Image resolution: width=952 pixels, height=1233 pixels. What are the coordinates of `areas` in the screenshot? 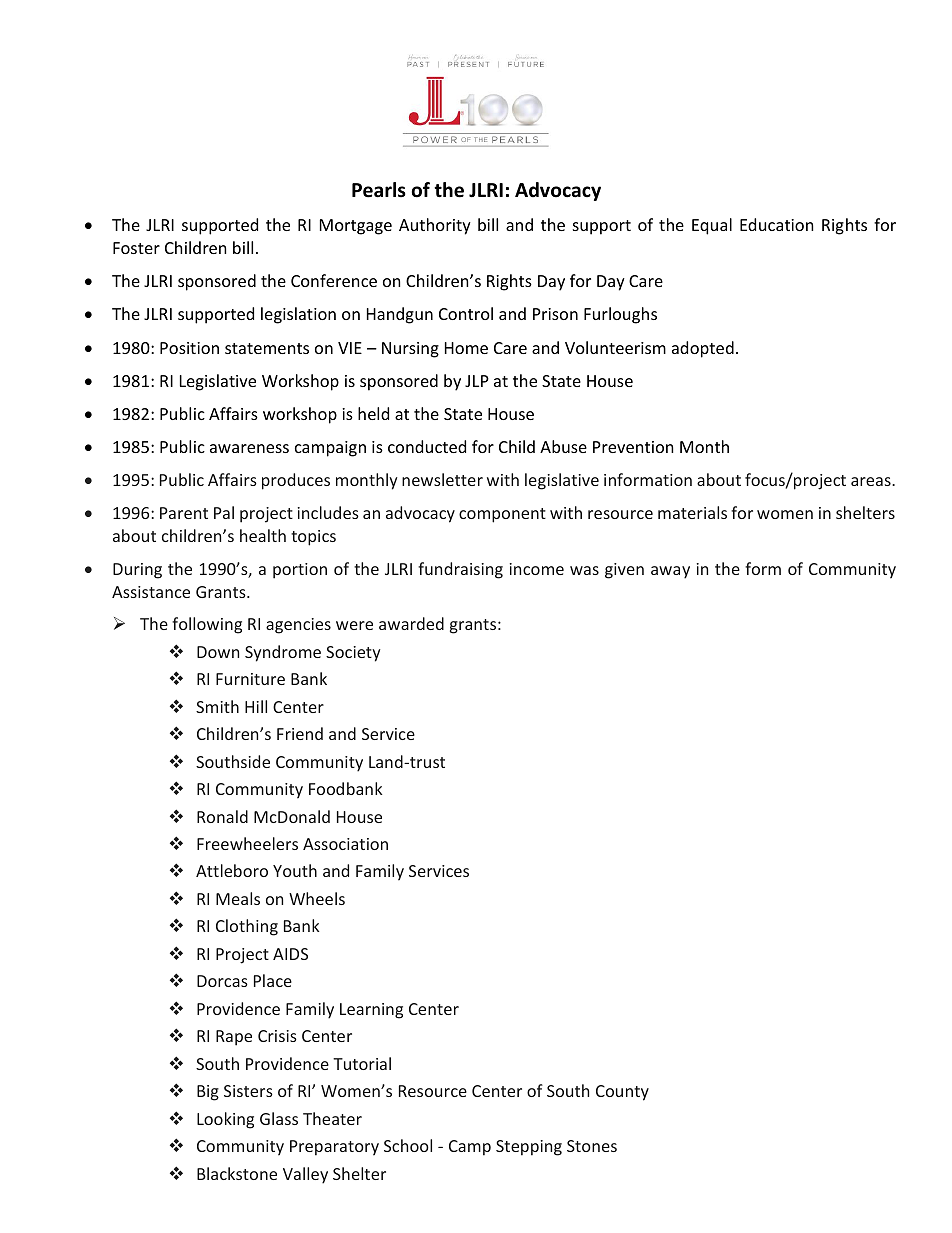 It's located at (872, 481).
